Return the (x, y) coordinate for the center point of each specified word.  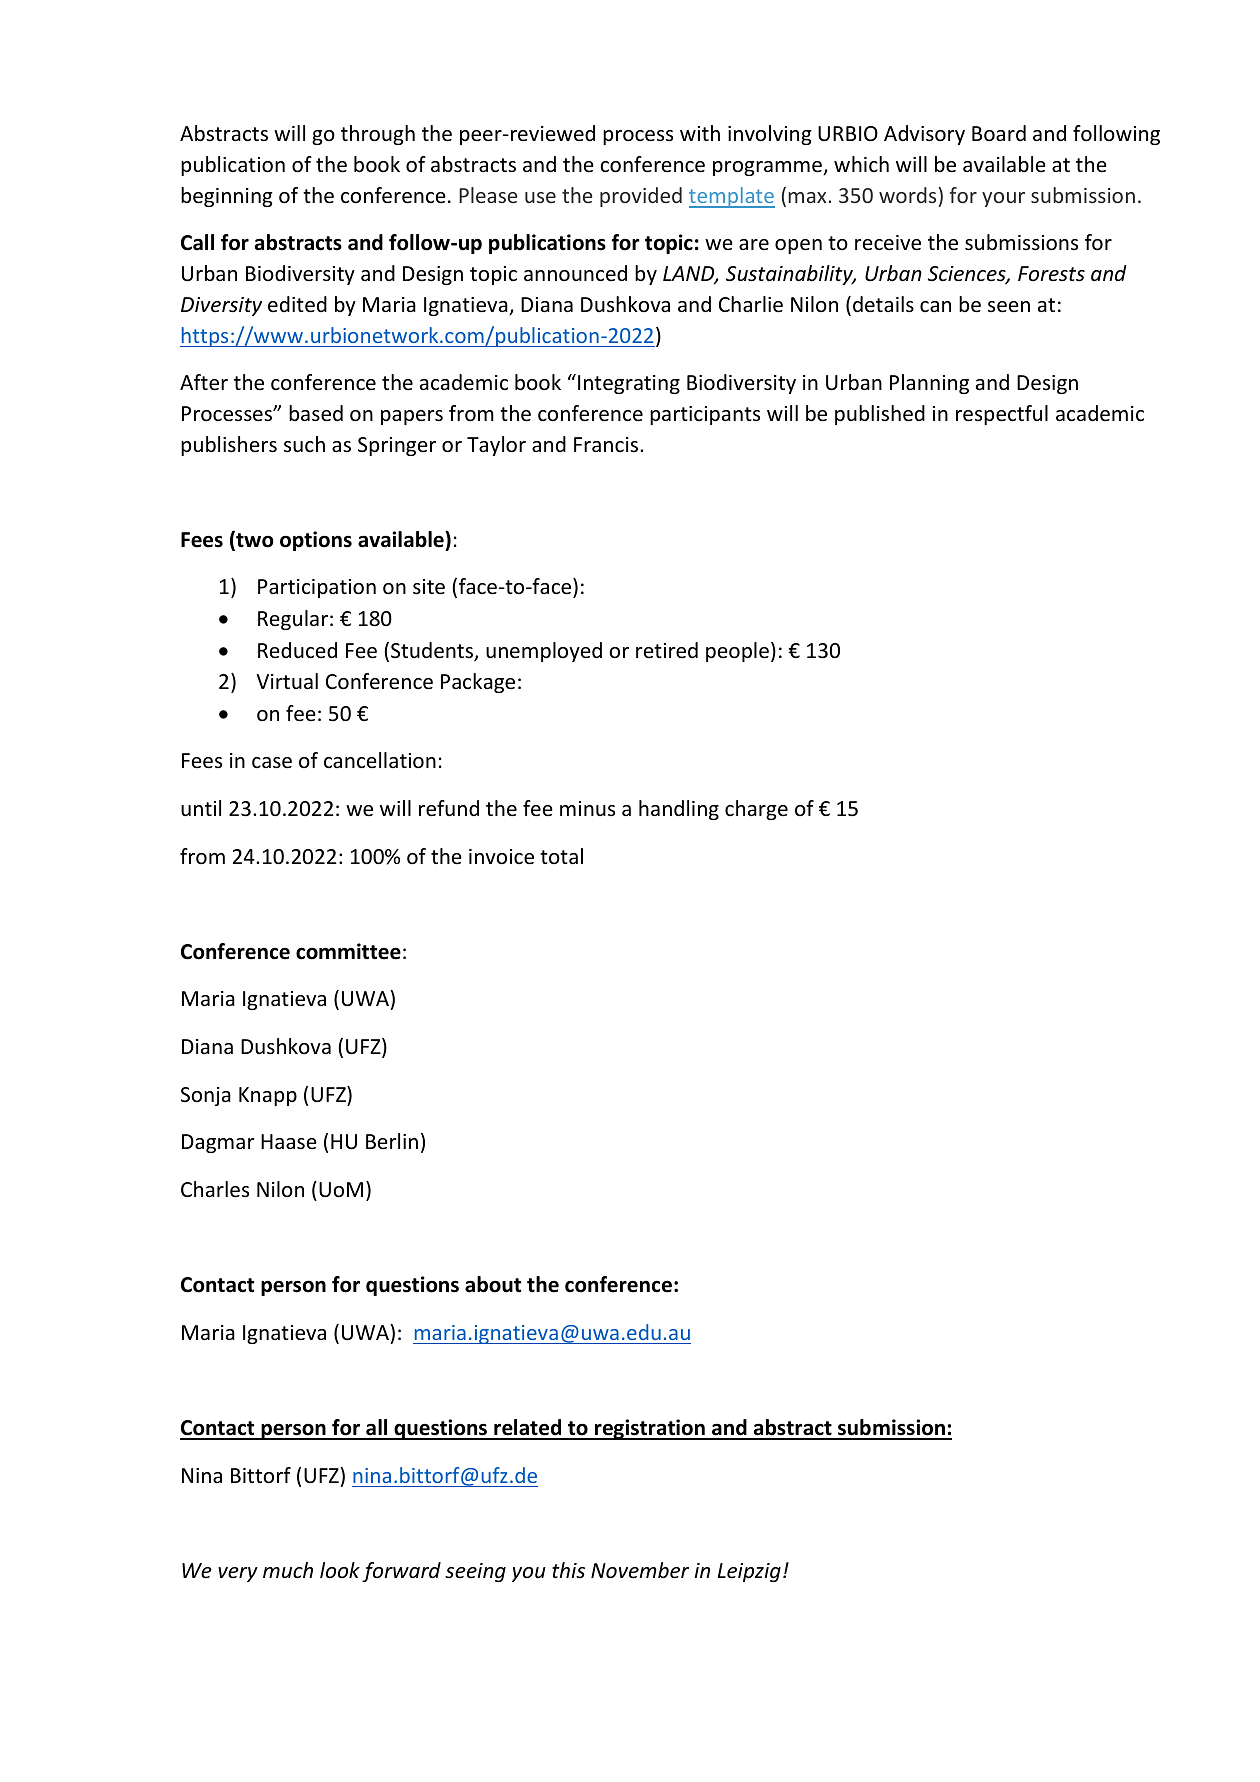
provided (641, 197)
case (272, 763)
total (561, 856)
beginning (227, 197)
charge (756, 810)
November (640, 1570)
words (907, 195)
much (288, 1570)
